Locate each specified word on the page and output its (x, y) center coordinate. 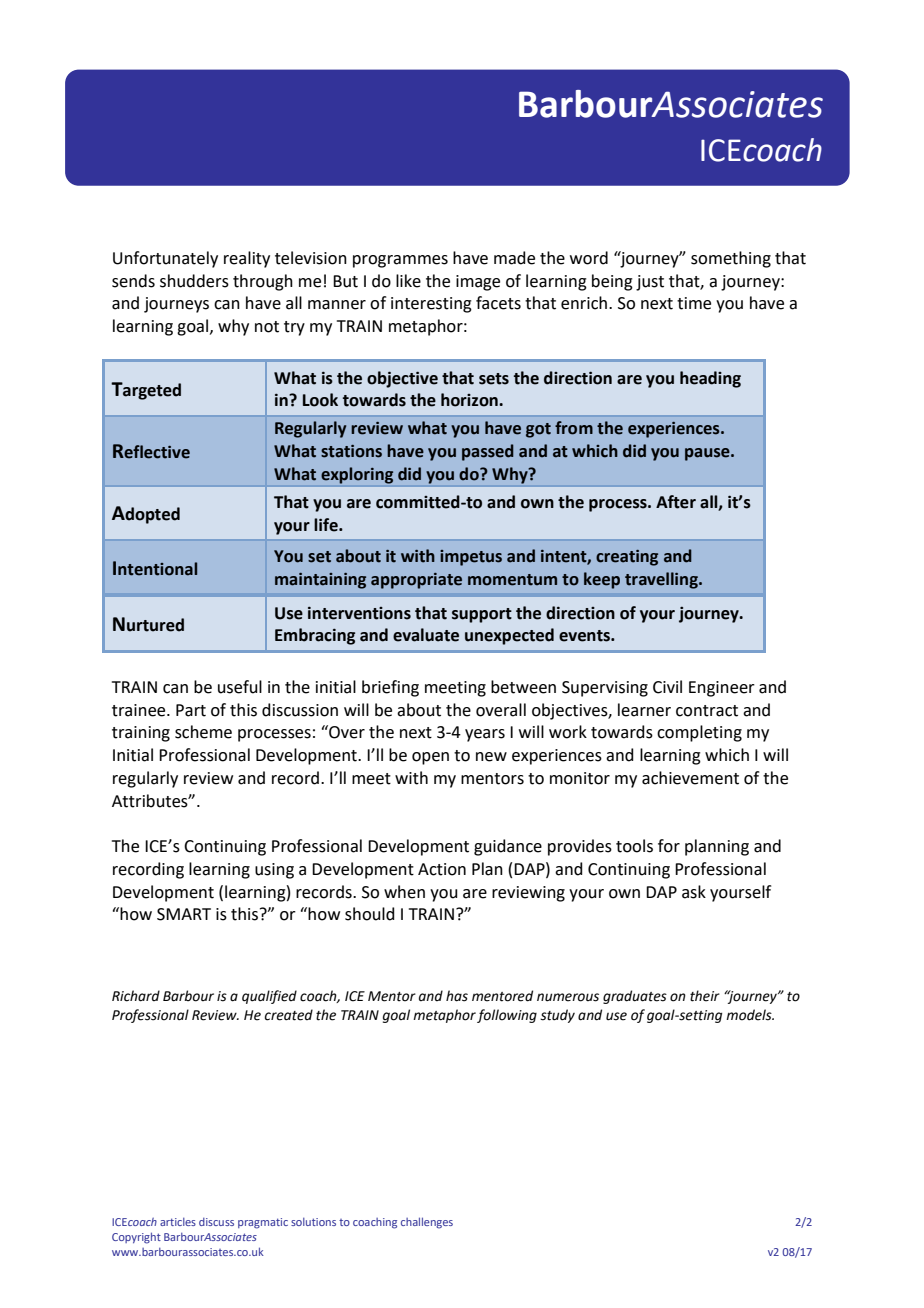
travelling (662, 580)
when (404, 892)
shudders (194, 281)
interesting (431, 305)
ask (694, 892)
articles (178, 1222)
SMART (184, 914)
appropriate (416, 581)
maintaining (320, 581)
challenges (427, 1223)
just (650, 283)
